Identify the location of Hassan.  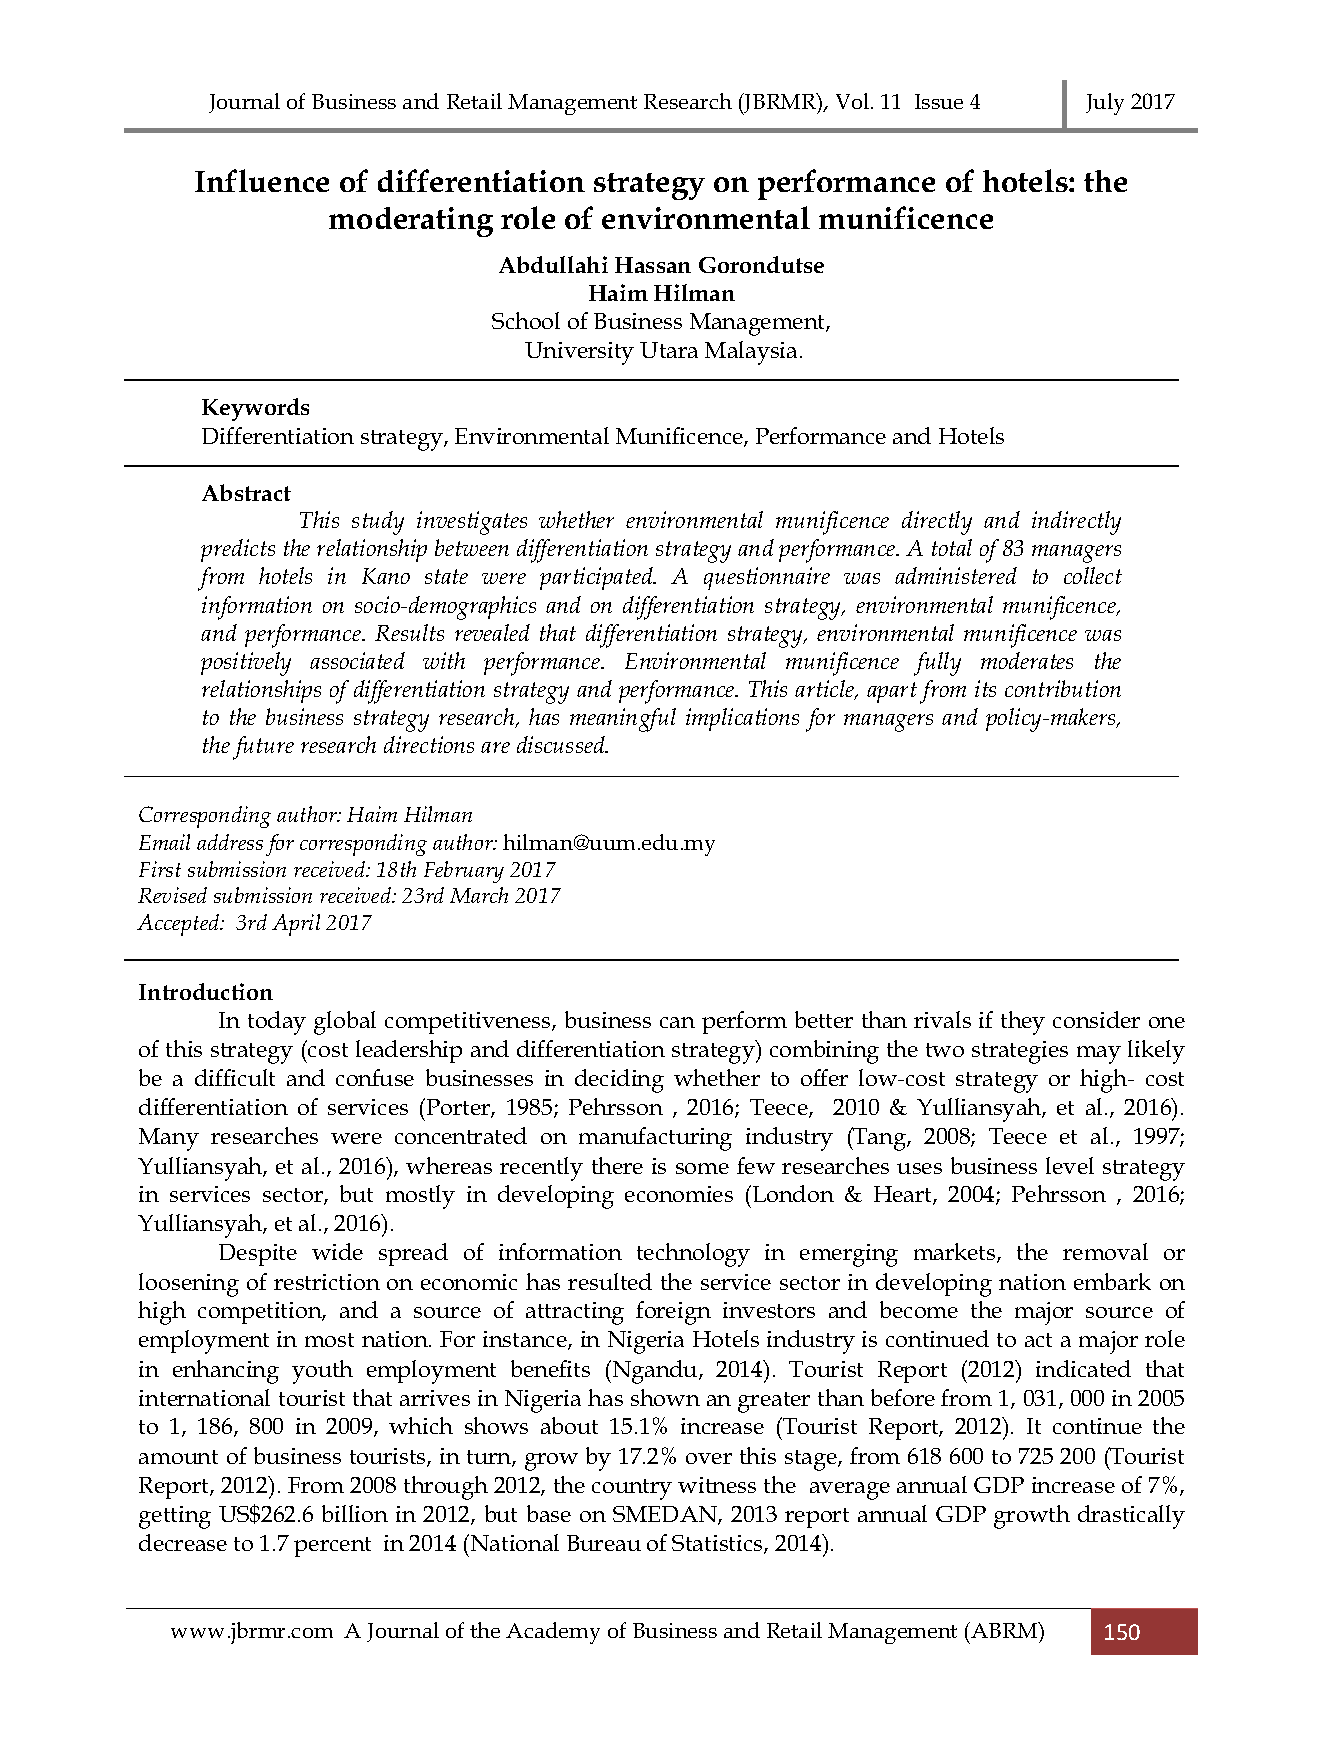
(653, 265).
